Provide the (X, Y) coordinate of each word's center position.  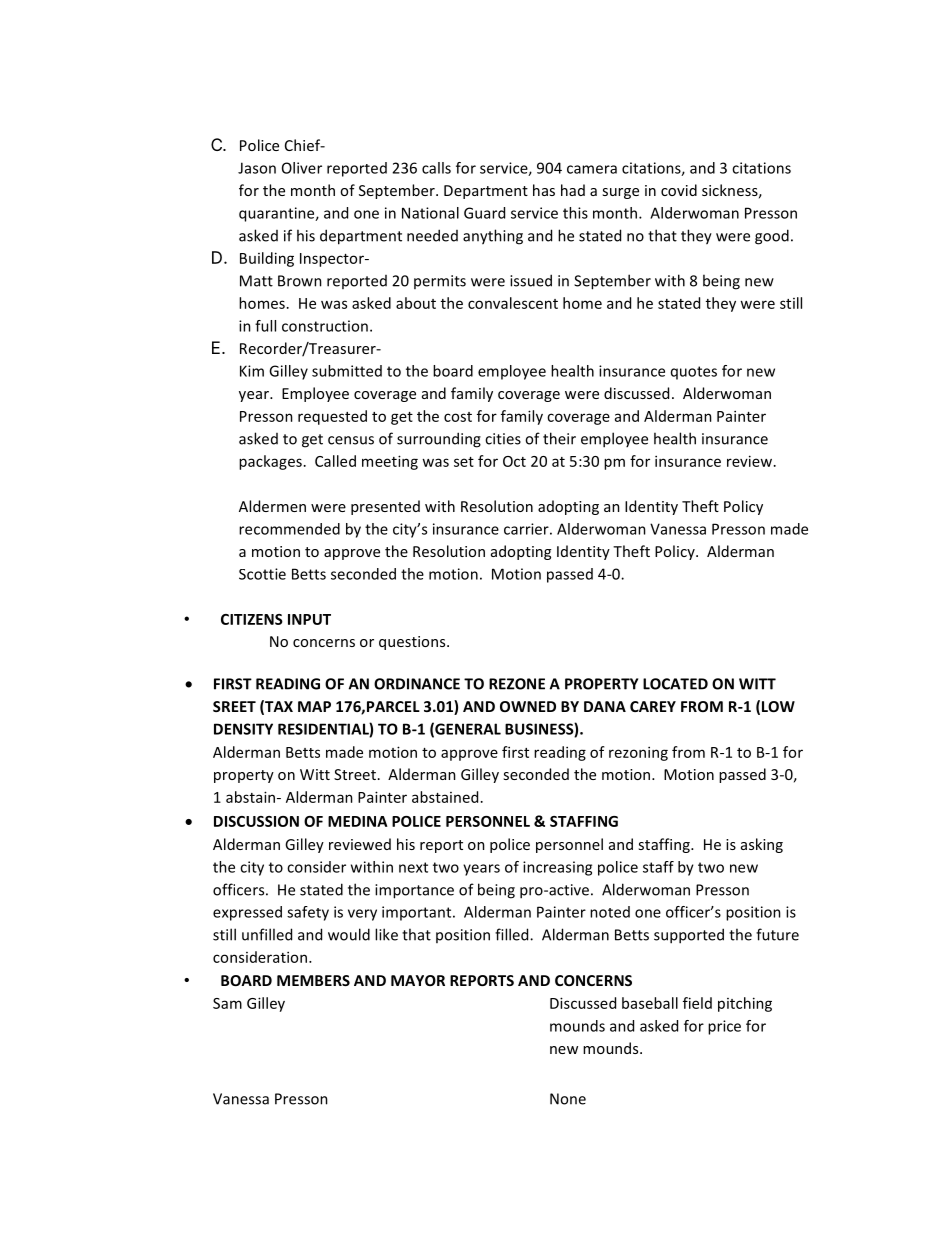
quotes (694, 373)
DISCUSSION (256, 821)
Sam (227, 1003)
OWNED (528, 706)
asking (762, 845)
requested (332, 417)
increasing (557, 868)
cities (503, 439)
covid (679, 190)
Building (267, 259)
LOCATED (675, 684)
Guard (484, 213)
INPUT (309, 619)
